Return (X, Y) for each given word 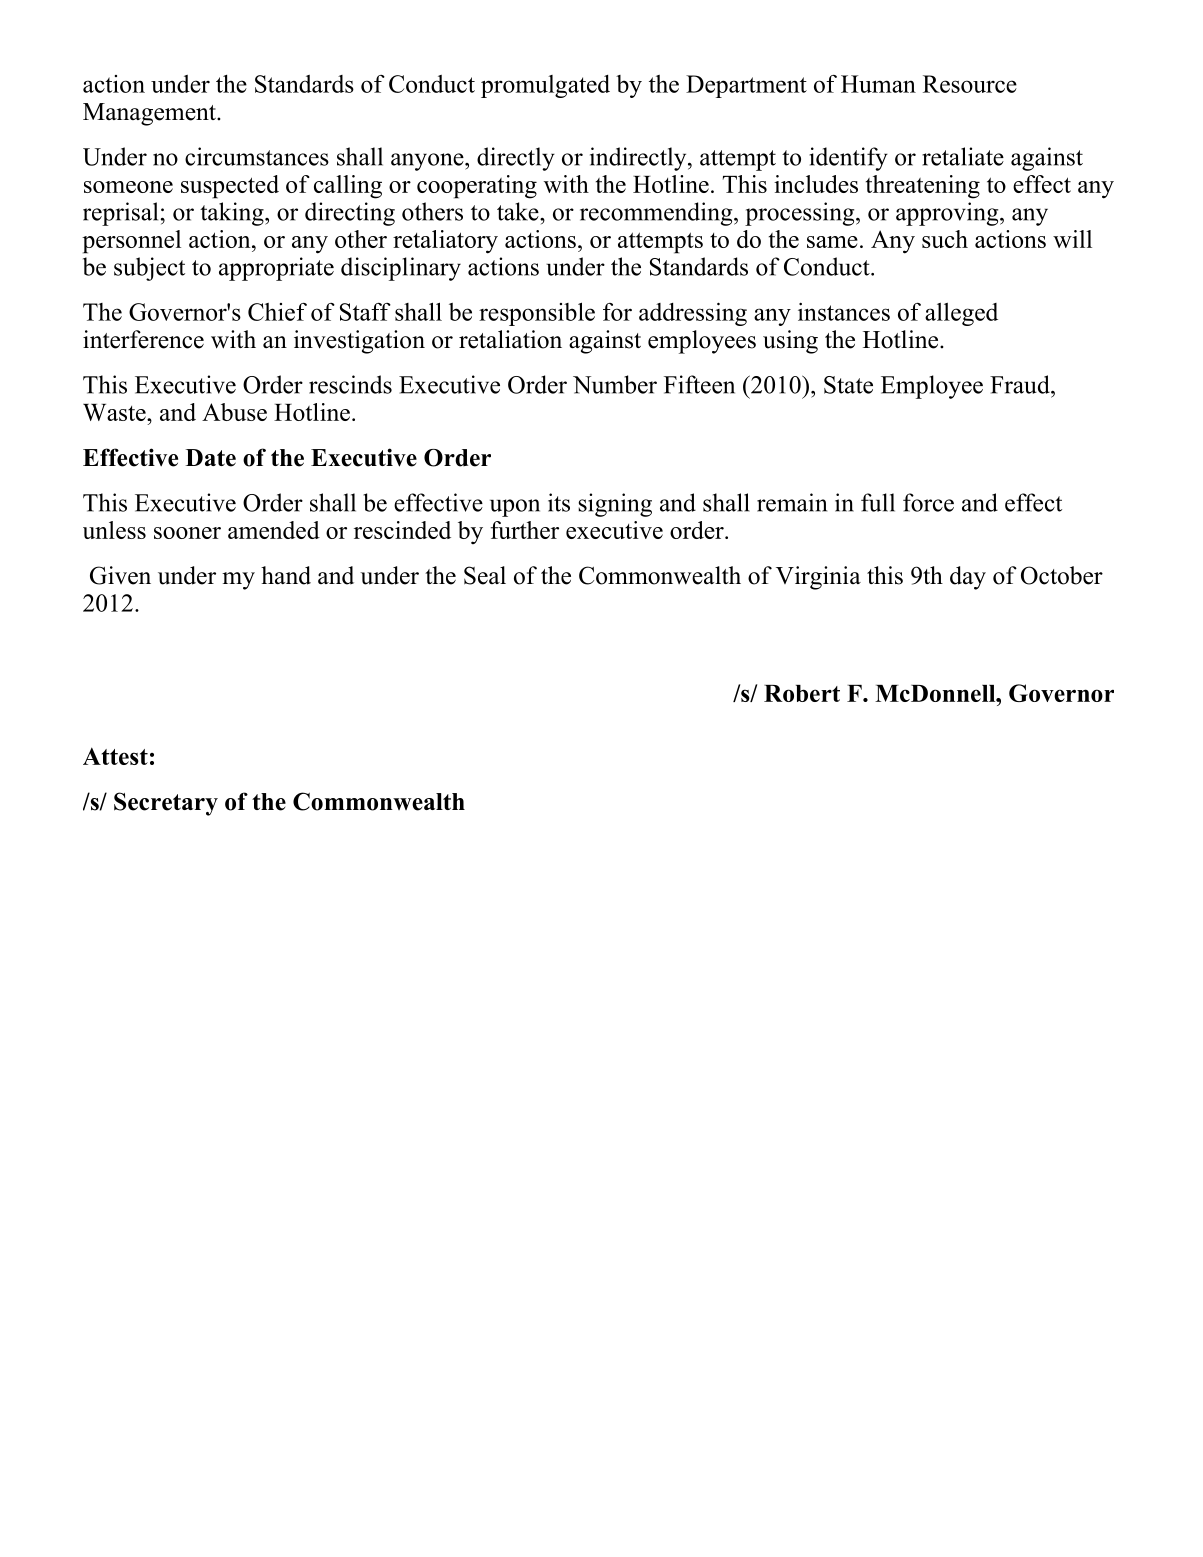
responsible (537, 314)
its (559, 502)
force (928, 502)
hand (286, 575)
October (1062, 575)
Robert (802, 693)
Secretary (166, 804)
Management (150, 114)
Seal (485, 575)
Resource (970, 84)
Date (211, 458)
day (968, 578)
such (945, 239)
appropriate (276, 269)
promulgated (545, 86)
